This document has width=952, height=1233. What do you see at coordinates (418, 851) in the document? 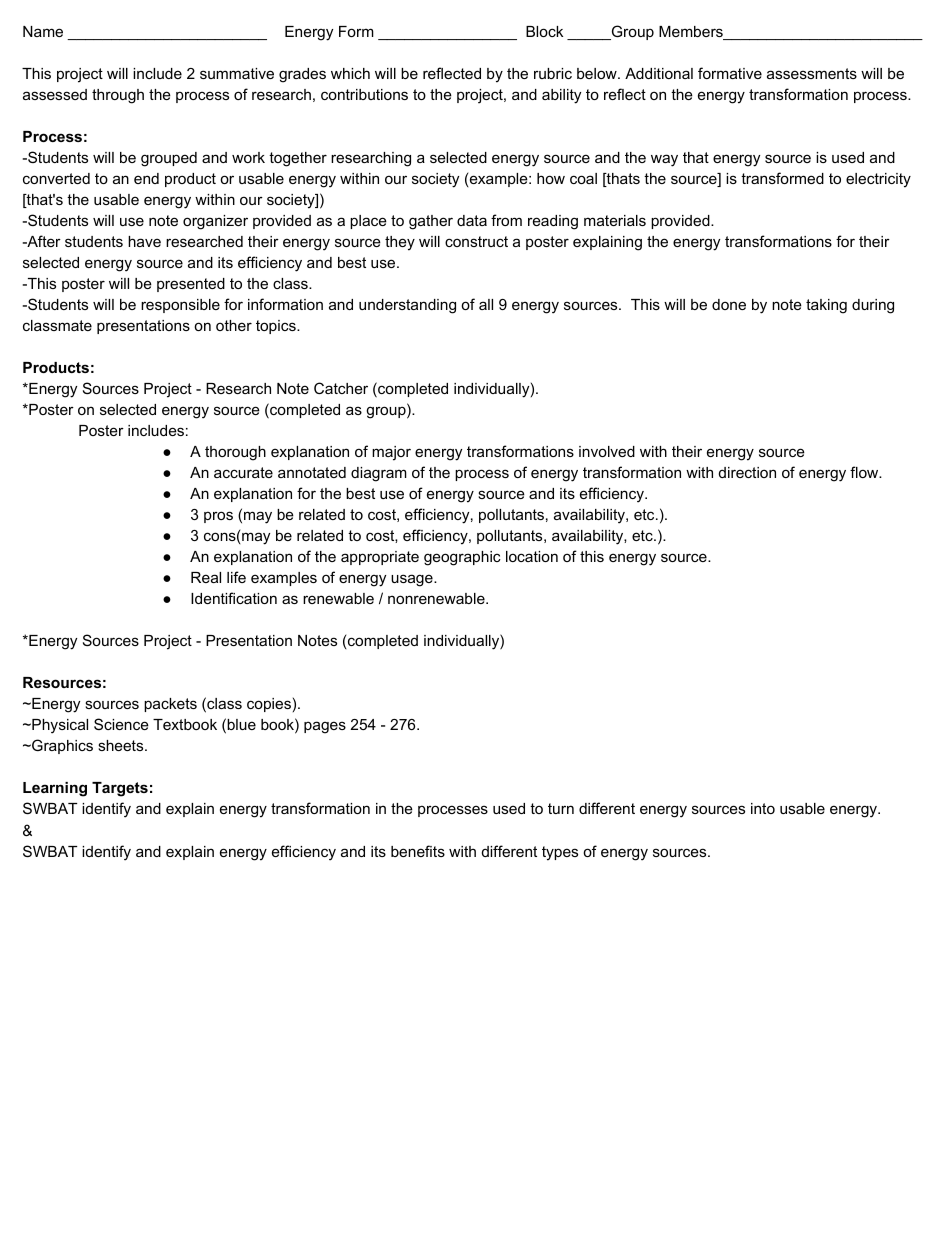
I see `benefits` at bounding box center [418, 851].
